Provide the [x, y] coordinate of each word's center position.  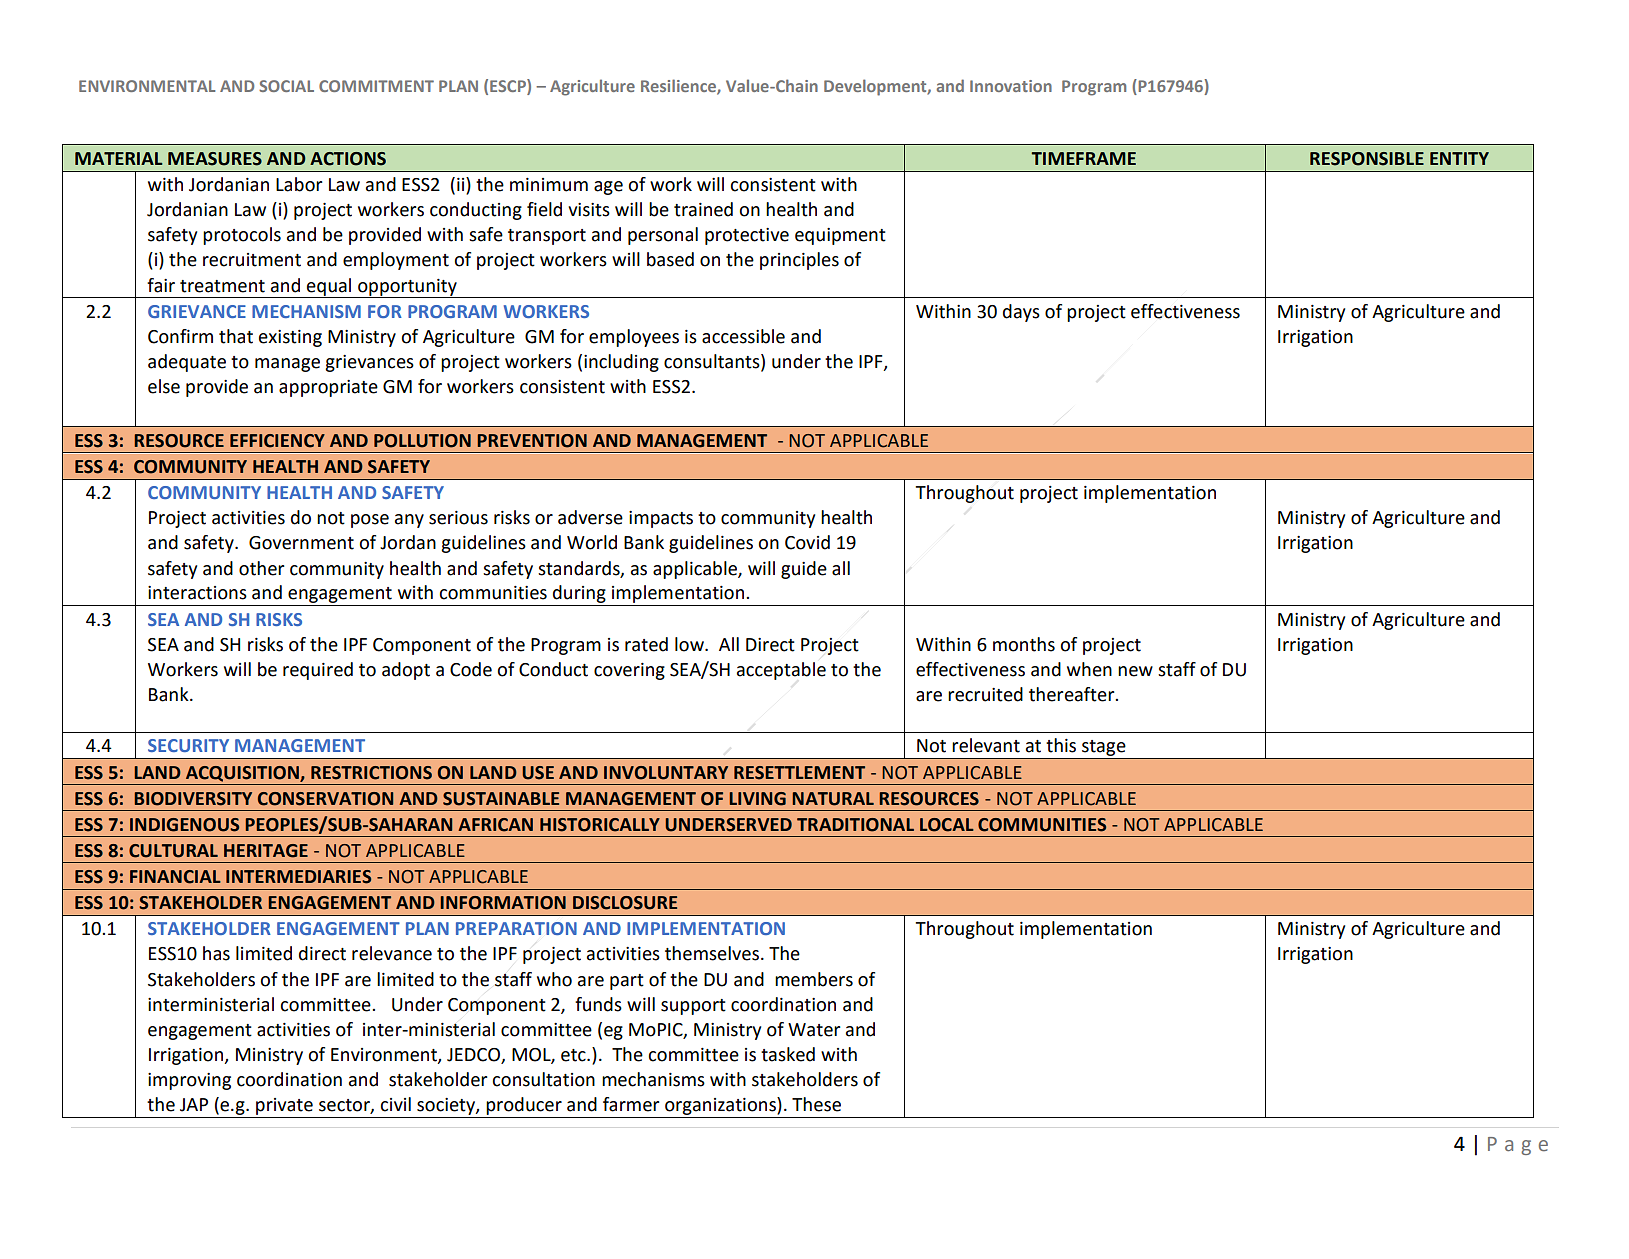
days [1021, 313]
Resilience [679, 86]
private [284, 1106]
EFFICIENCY [277, 441]
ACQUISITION [243, 774]
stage [1103, 748]
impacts [661, 519]
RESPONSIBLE [1367, 159]
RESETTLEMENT [799, 773]
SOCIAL [286, 86]
